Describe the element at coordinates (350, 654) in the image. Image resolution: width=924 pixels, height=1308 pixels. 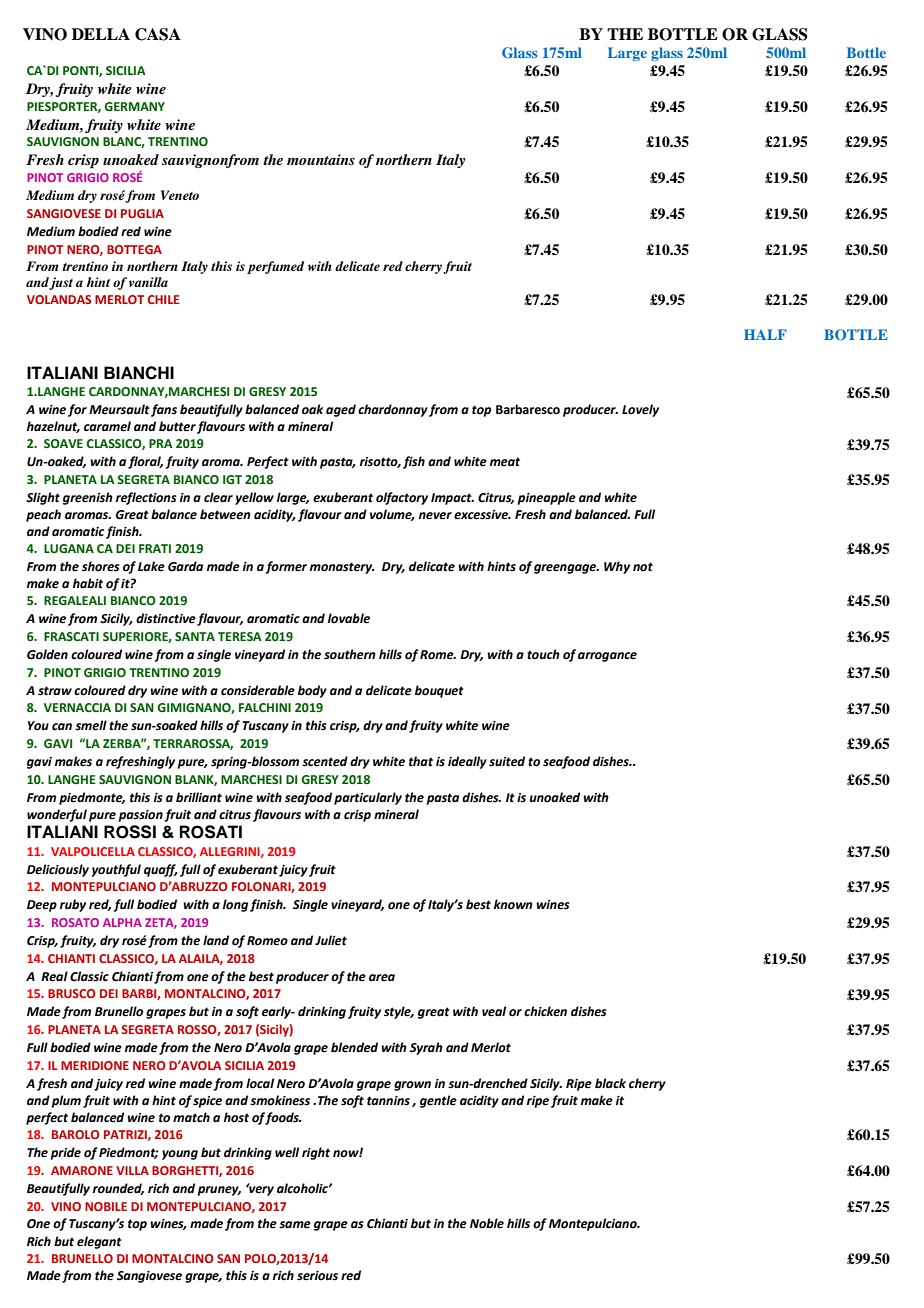
I see `southern` at that location.
